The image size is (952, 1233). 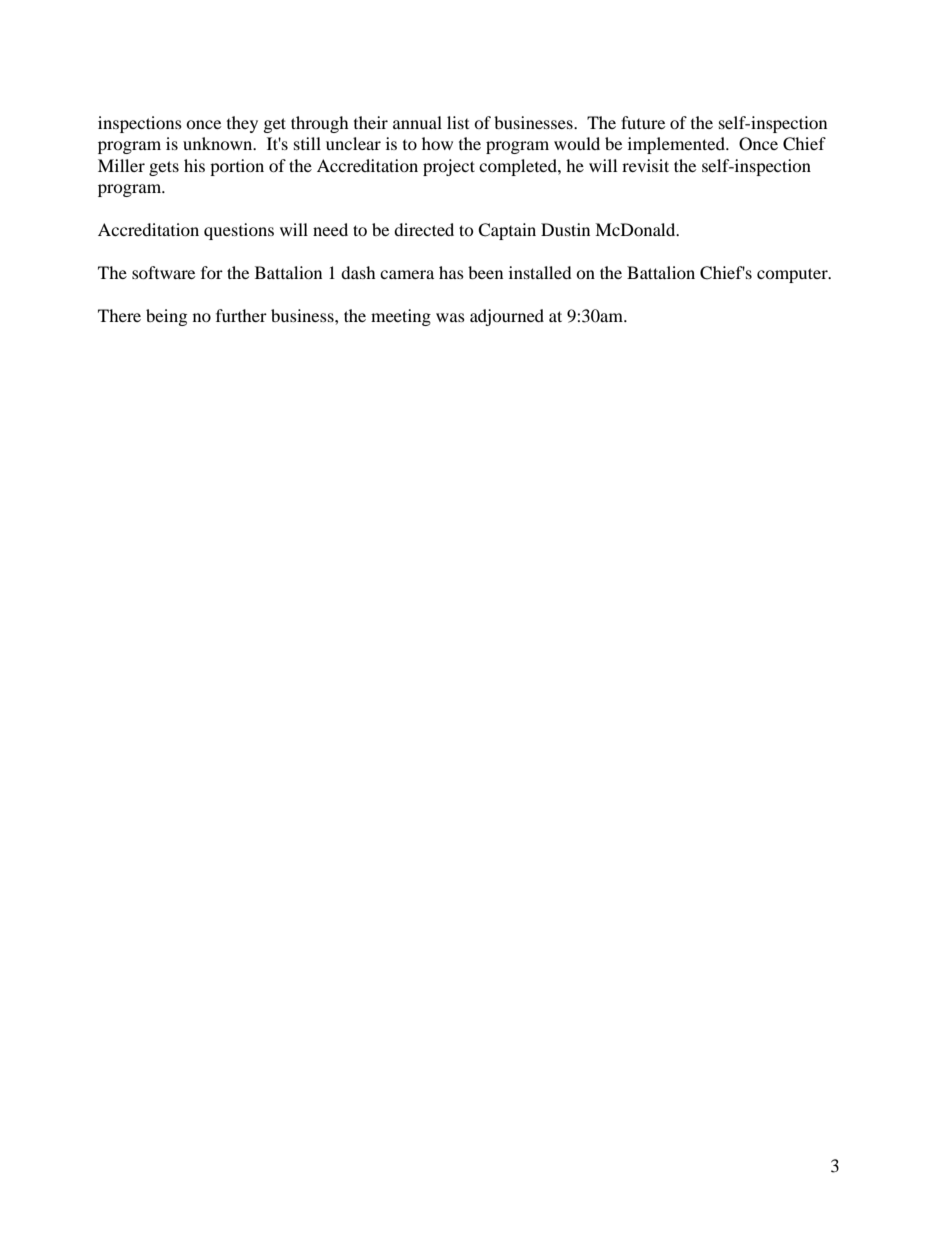 What do you see at coordinates (241, 315) in the image?
I see `further` at bounding box center [241, 315].
